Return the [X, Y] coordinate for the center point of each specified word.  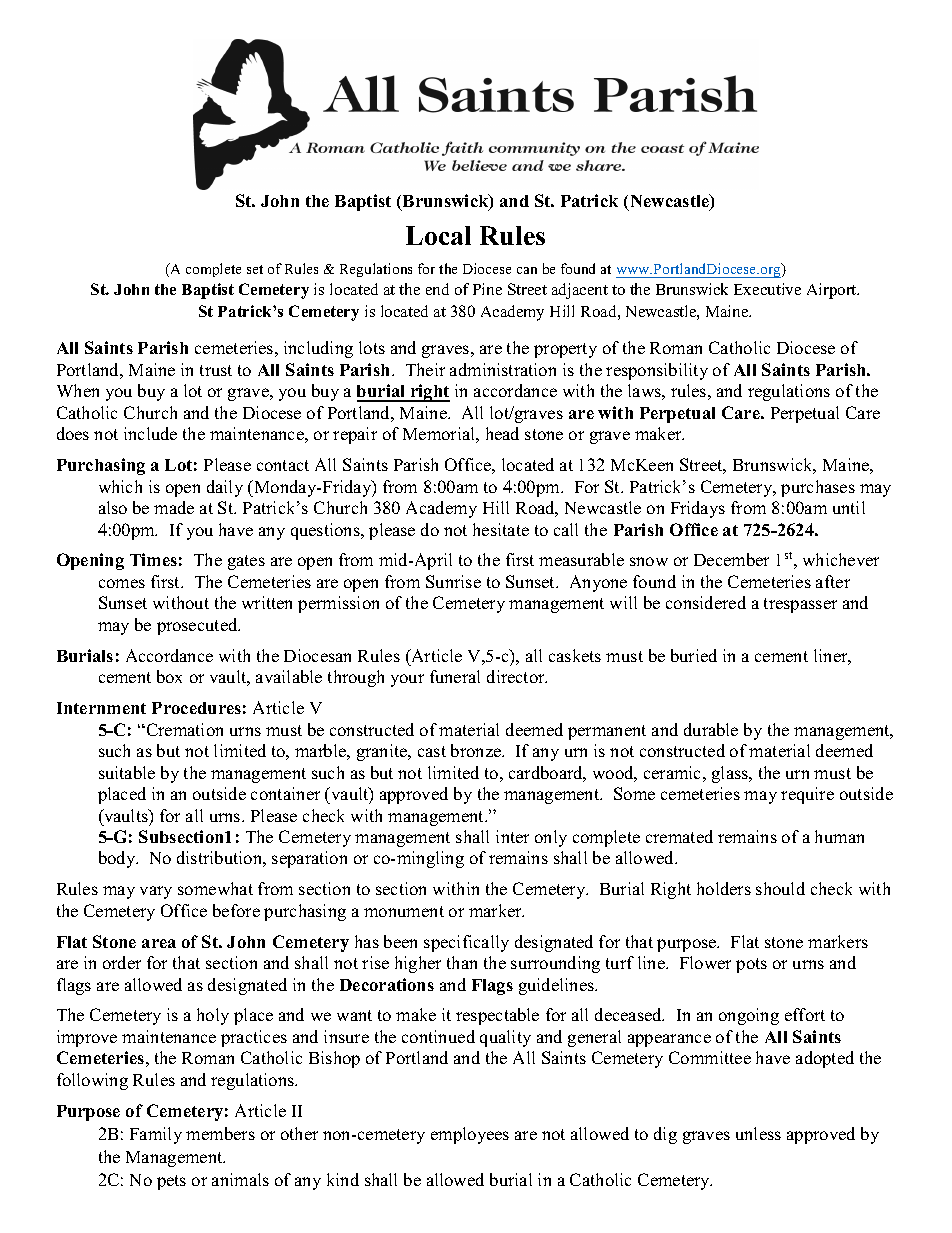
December [731, 559]
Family [156, 1135]
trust [216, 370]
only [551, 838]
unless [758, 1133]
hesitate [501, 529]
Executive [767, 289]
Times [153, 559]
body [118, 859]
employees [470, 1135]
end [437, 289]
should [780, 888]
